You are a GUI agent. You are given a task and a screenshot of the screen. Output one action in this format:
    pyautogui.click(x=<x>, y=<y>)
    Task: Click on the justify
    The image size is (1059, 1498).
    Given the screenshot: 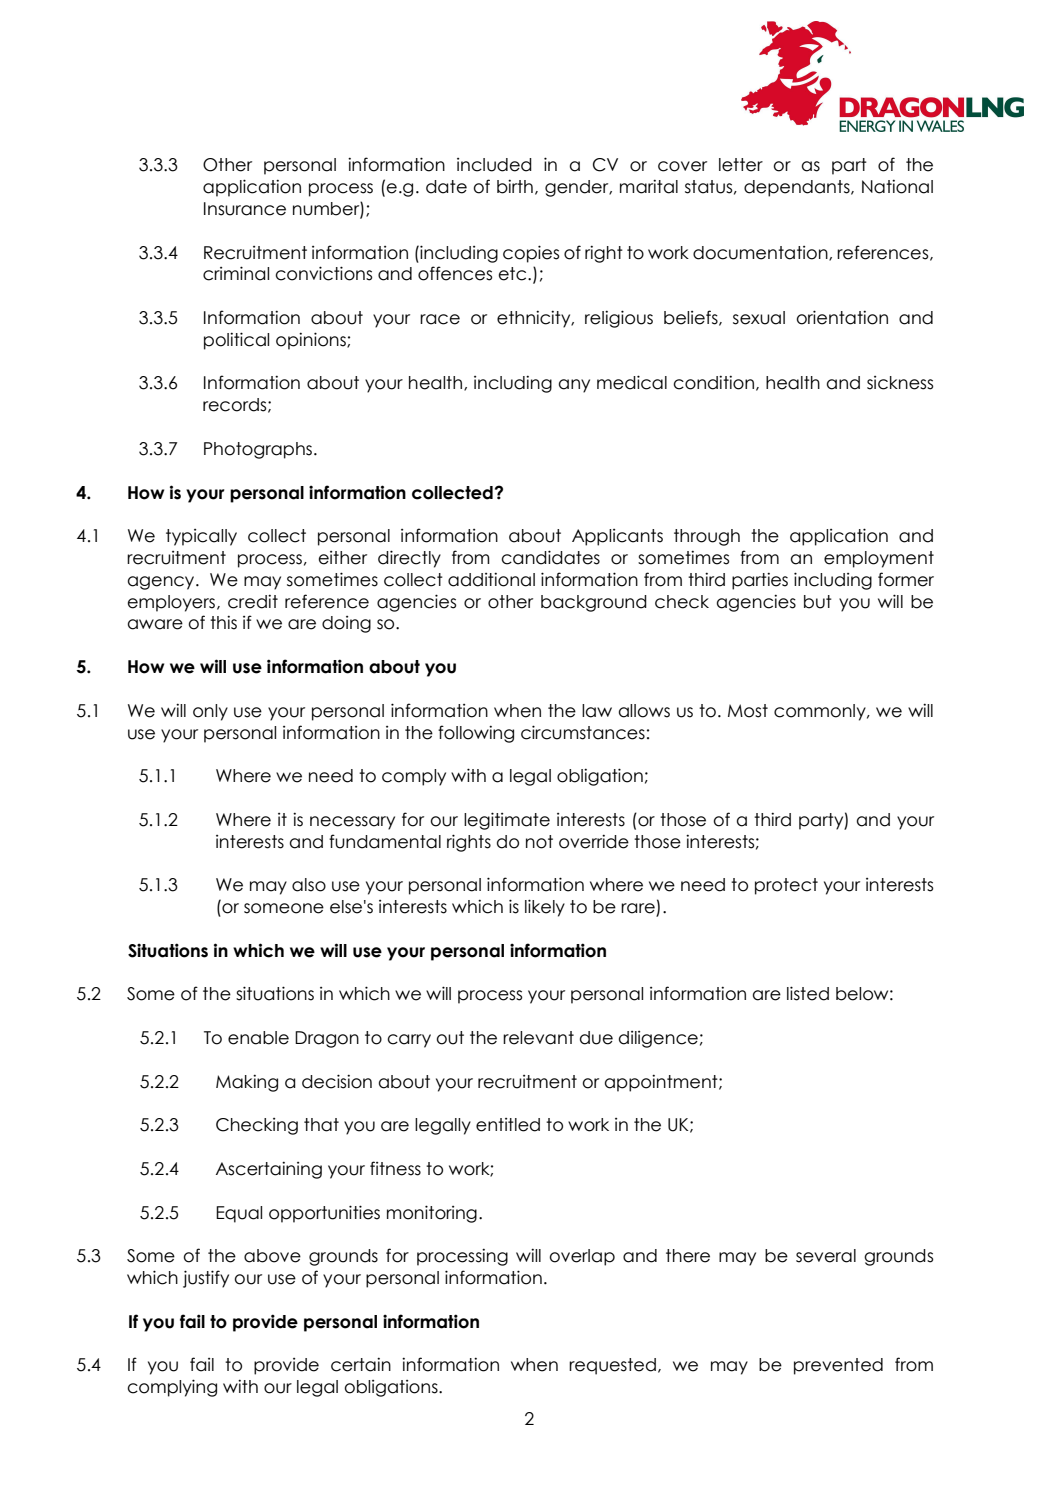 What is the action you would take?
    pyautogui.click(x=206, y=1279)
